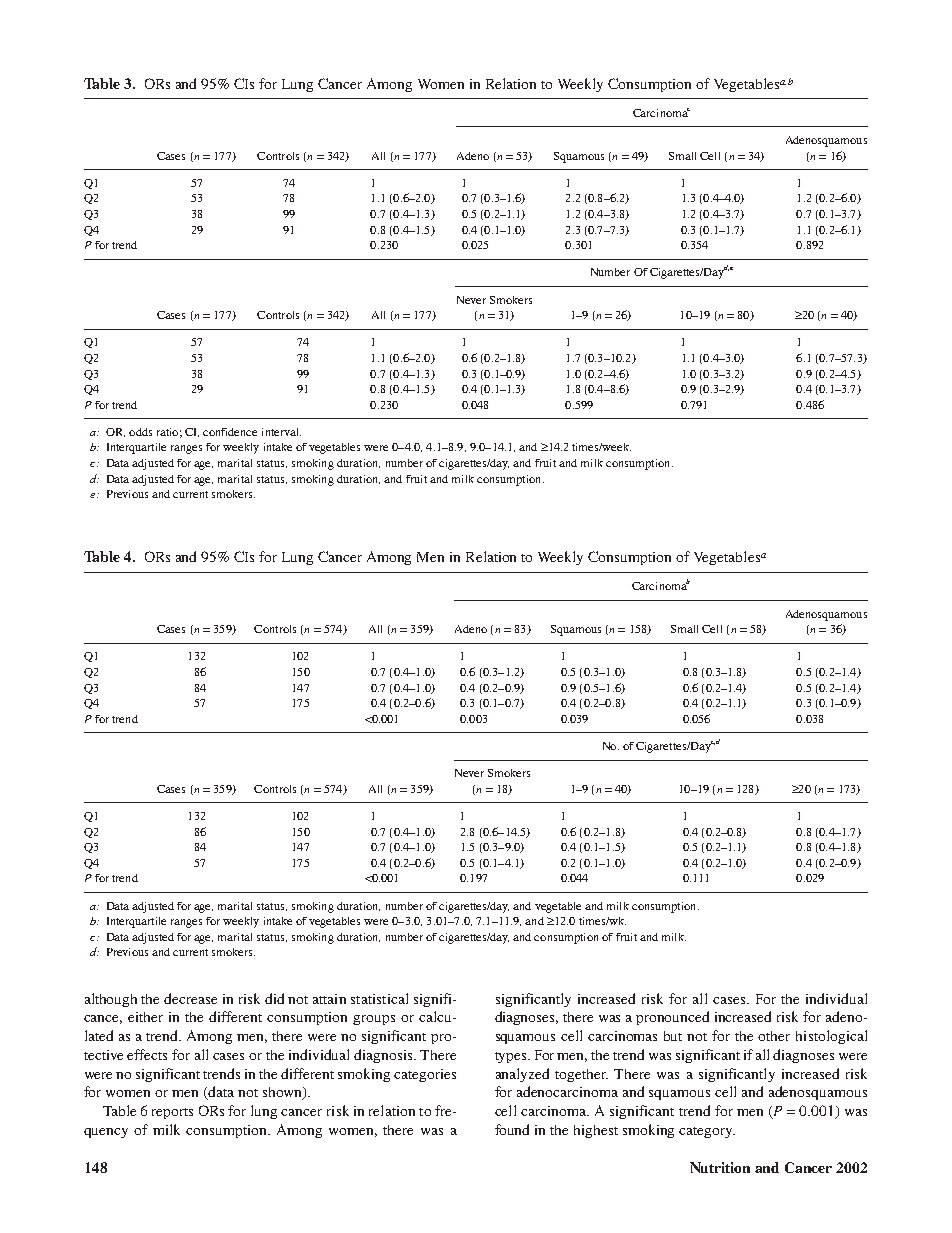 This screenshot has height=1233, width=952. Describe the element at coordinates (774, 1036) in the screenshot. I see `other` at that location.
